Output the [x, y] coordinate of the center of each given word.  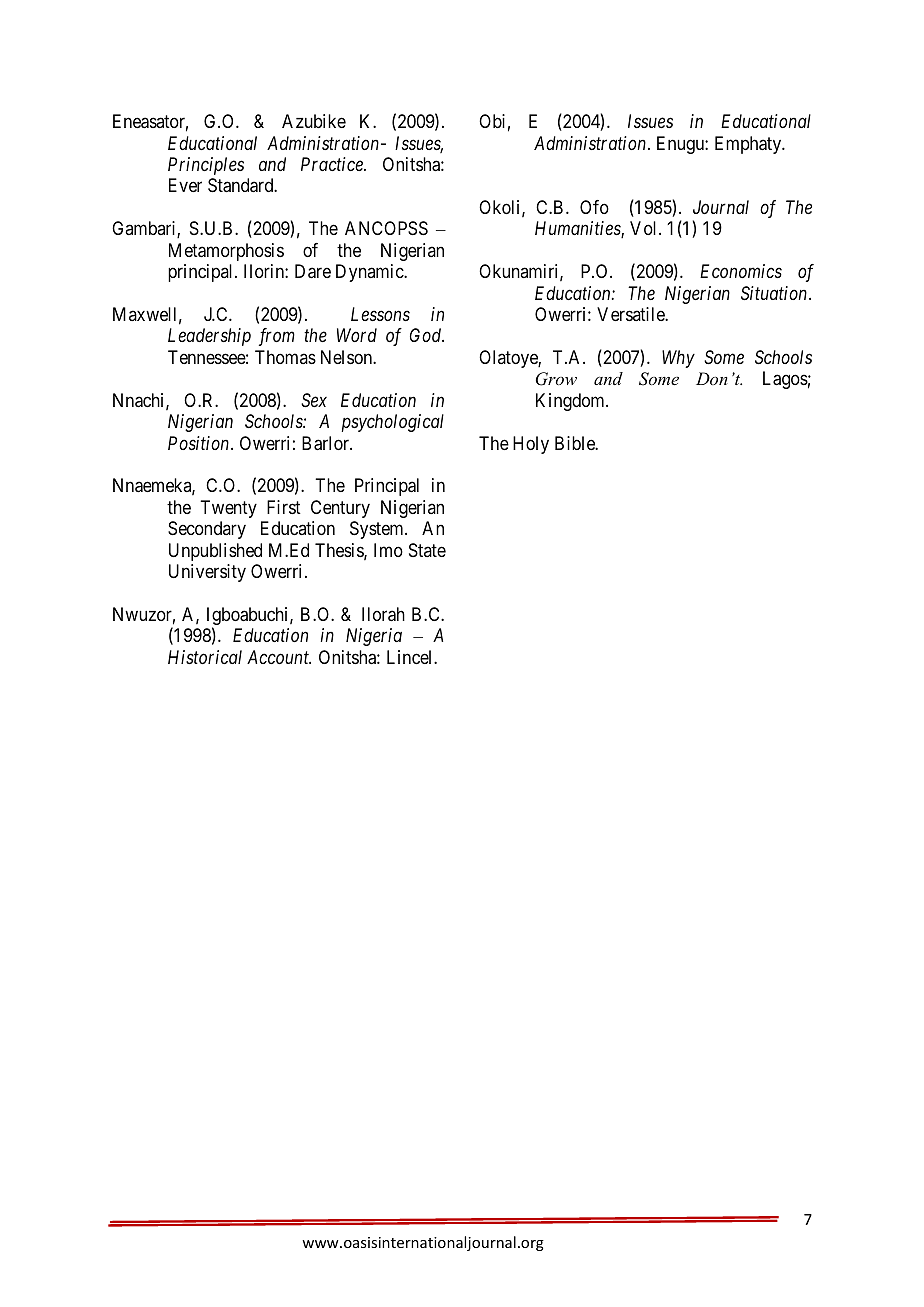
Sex [314, 400]
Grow [556, 379]
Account [279, 657]
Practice [333, 164]
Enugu [681, 145]
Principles [206, 166]
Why [678, 359]
